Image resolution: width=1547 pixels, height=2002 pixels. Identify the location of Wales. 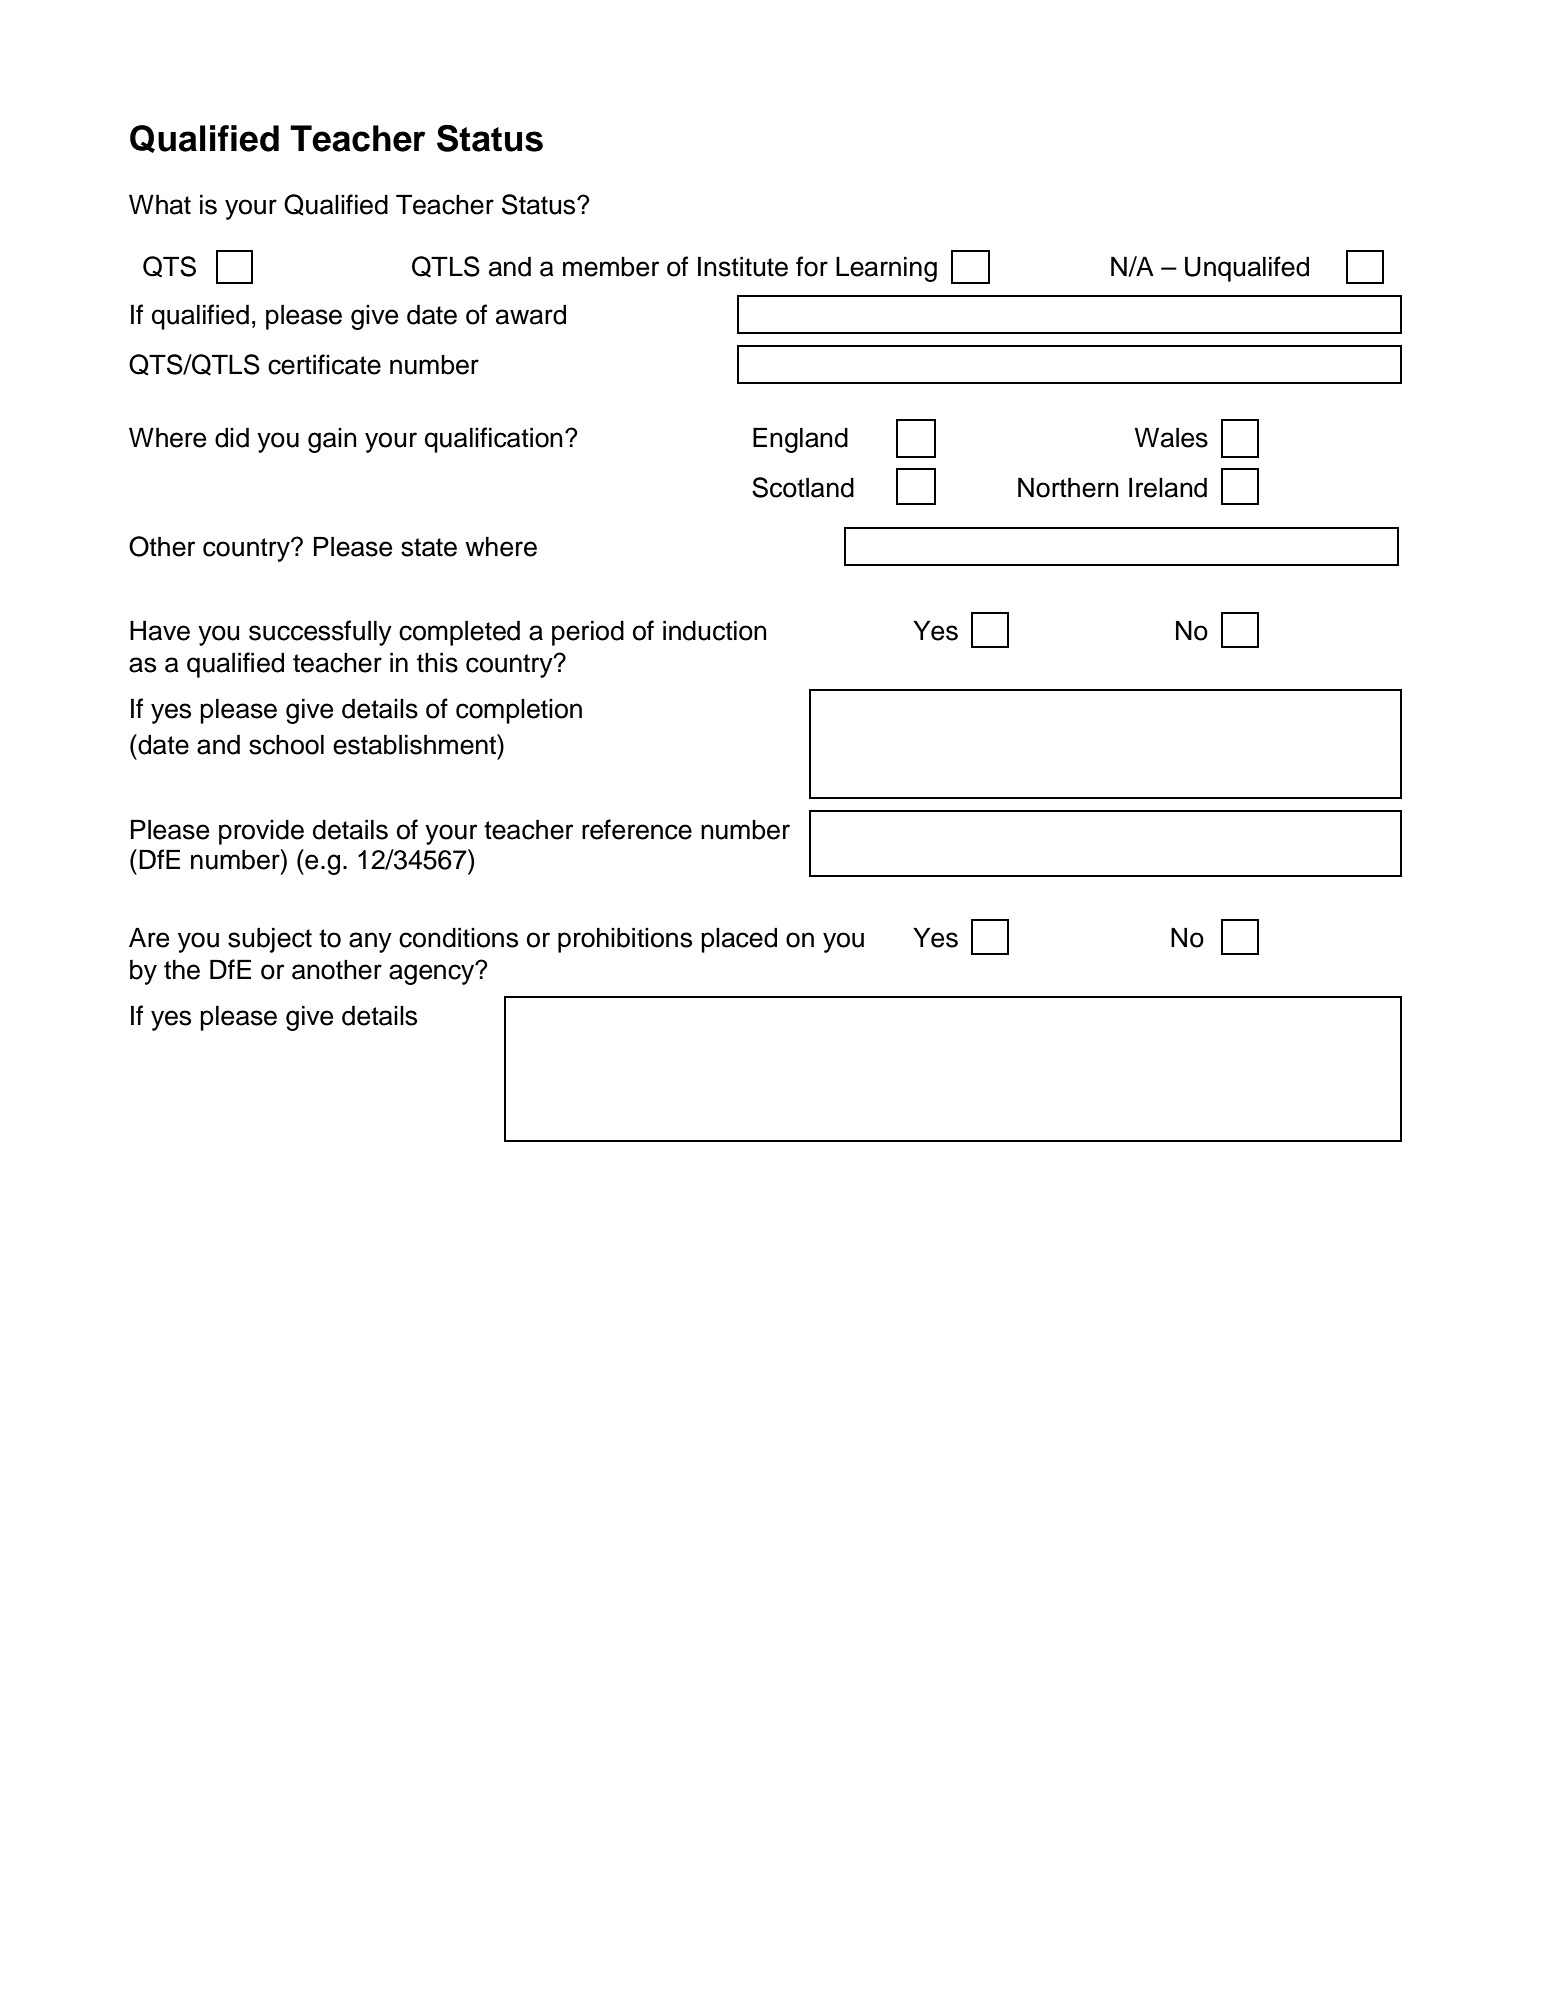
(1171, 437).
